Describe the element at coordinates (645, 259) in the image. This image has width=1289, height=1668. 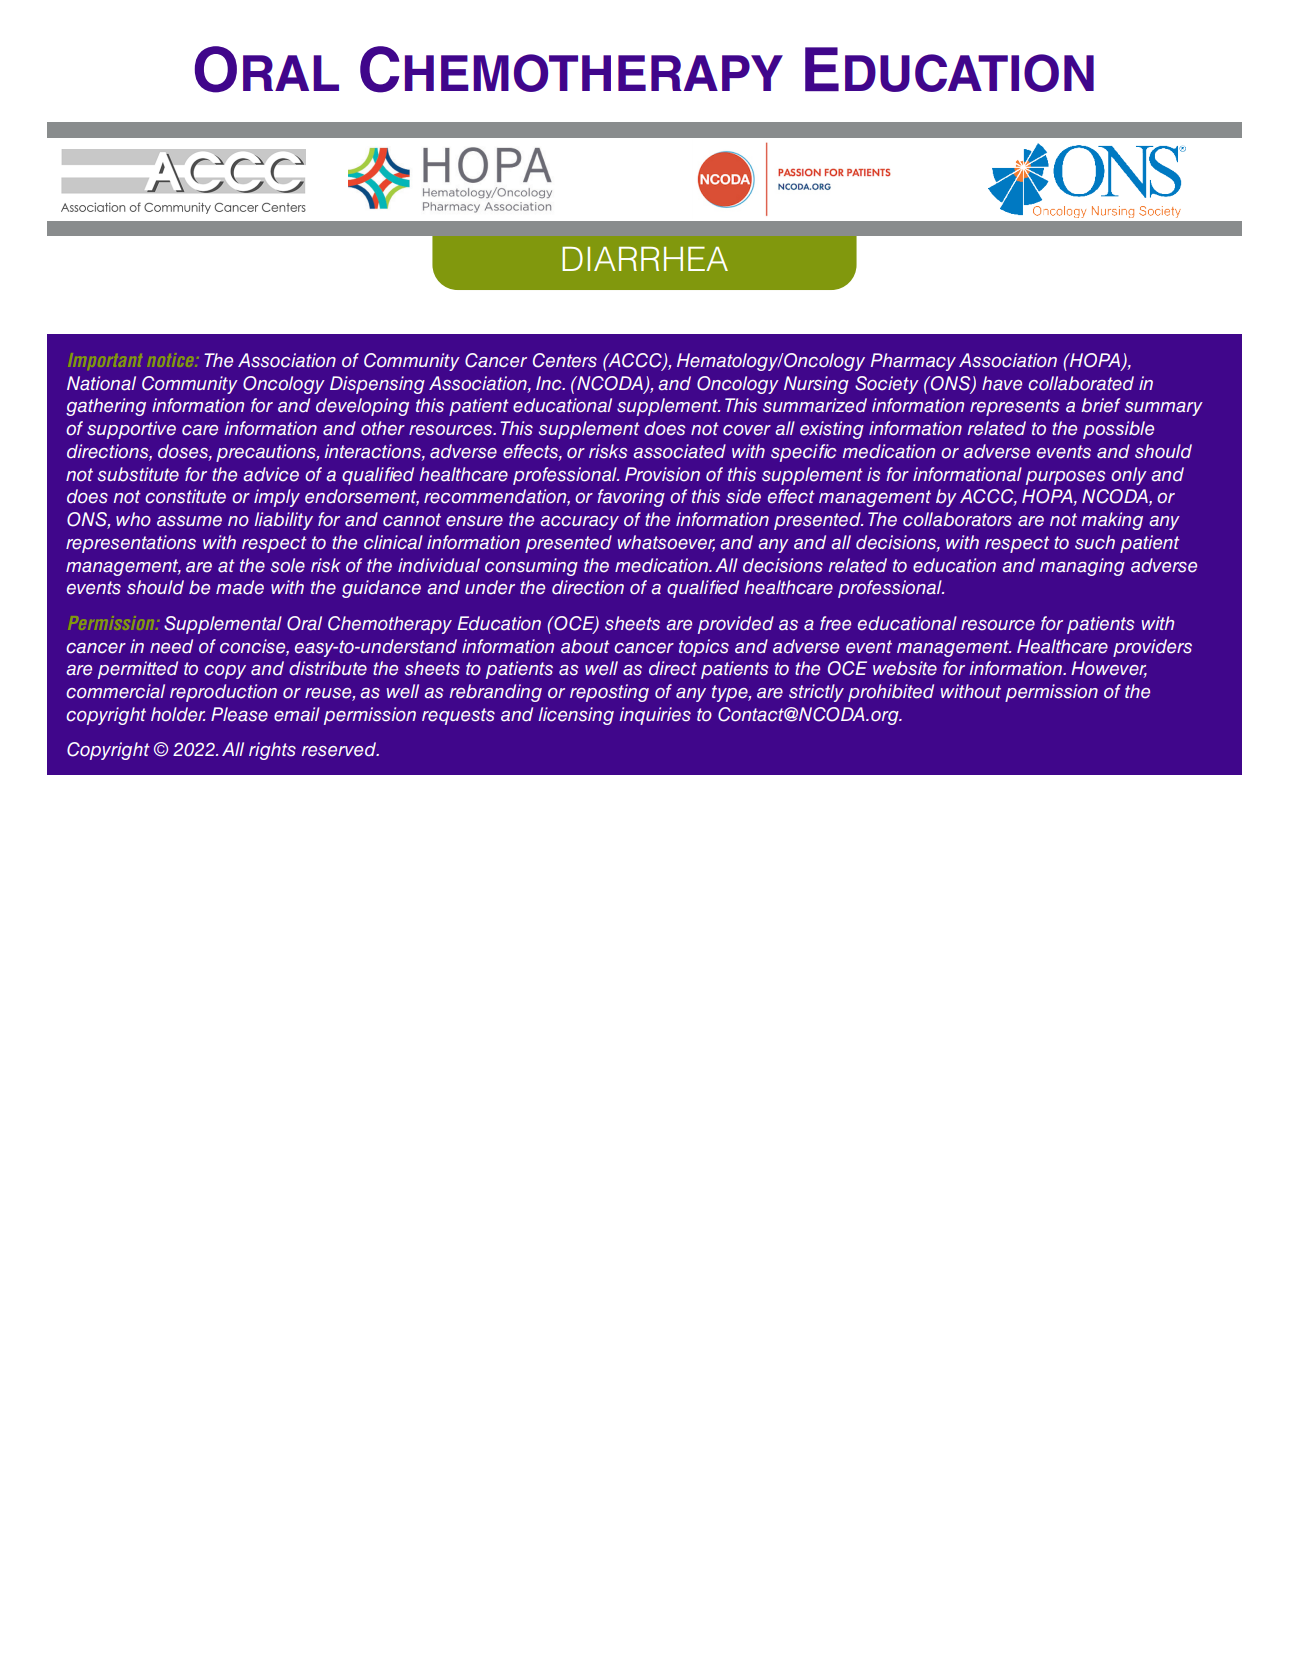
I see `DIARRHEA` at that location.
